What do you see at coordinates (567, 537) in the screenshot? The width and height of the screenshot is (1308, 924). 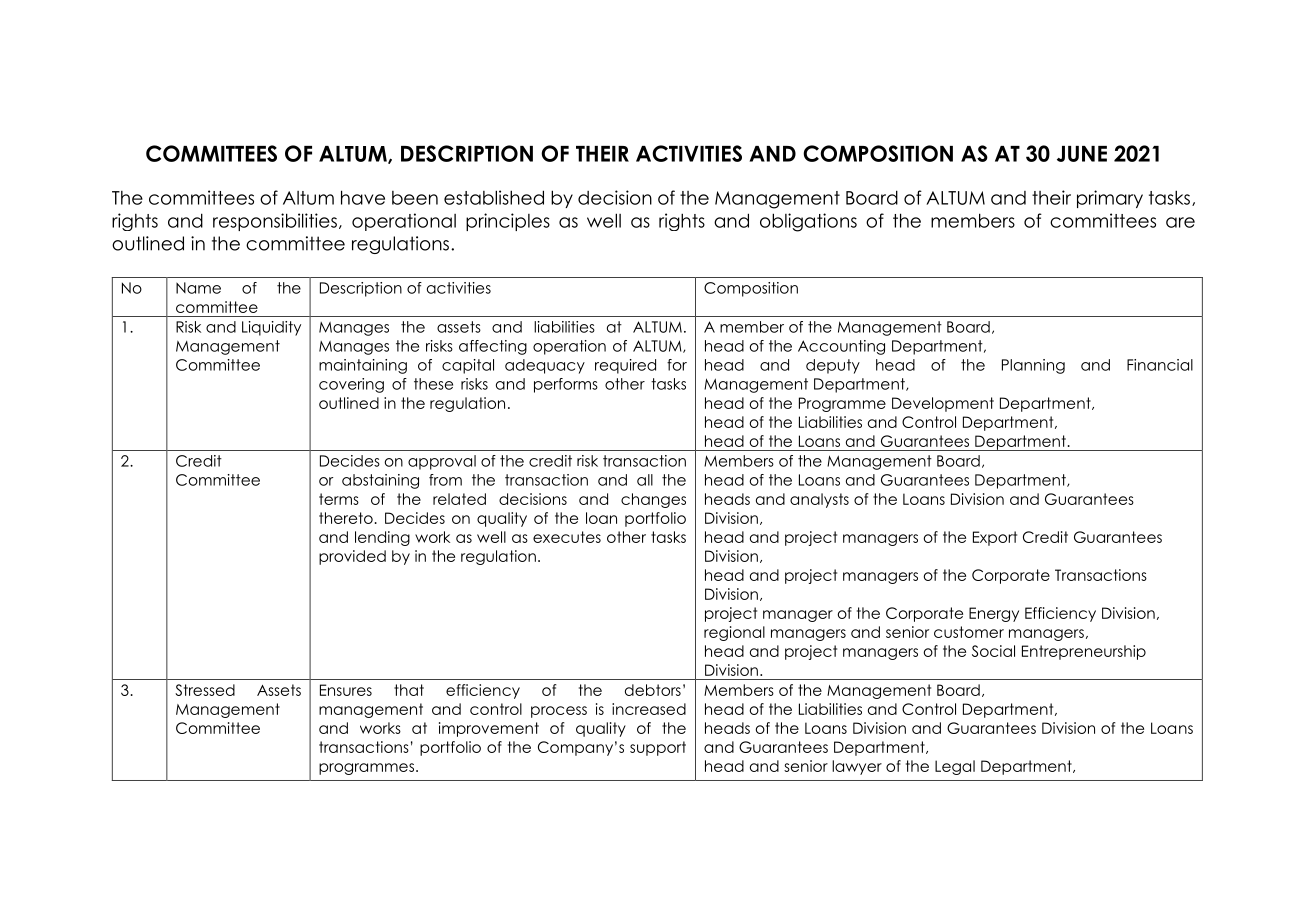 I see `executes` at bounding box center [567, 537].
